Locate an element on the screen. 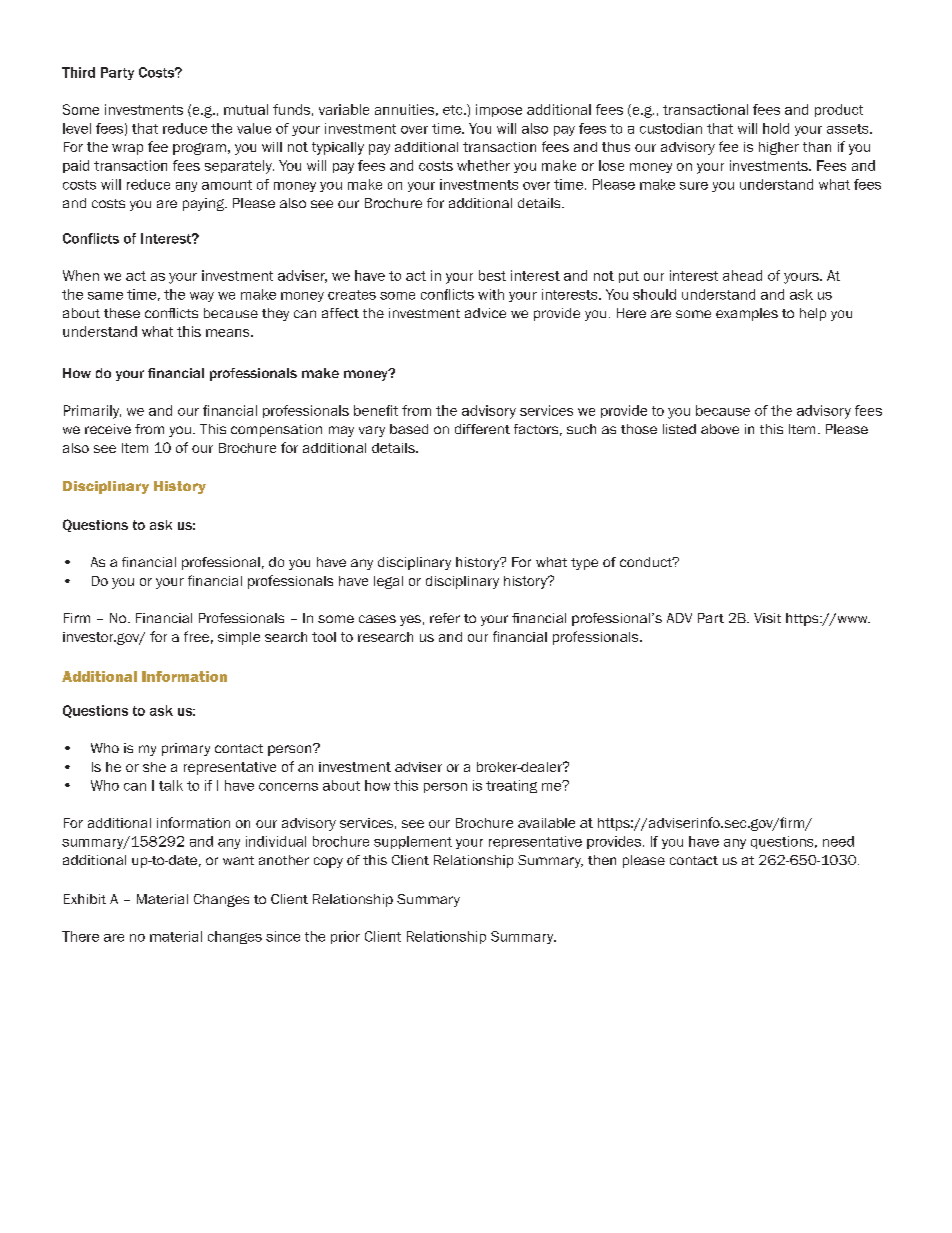 The image size is (952, 1233). refer is located at coordinates (445, 618).
